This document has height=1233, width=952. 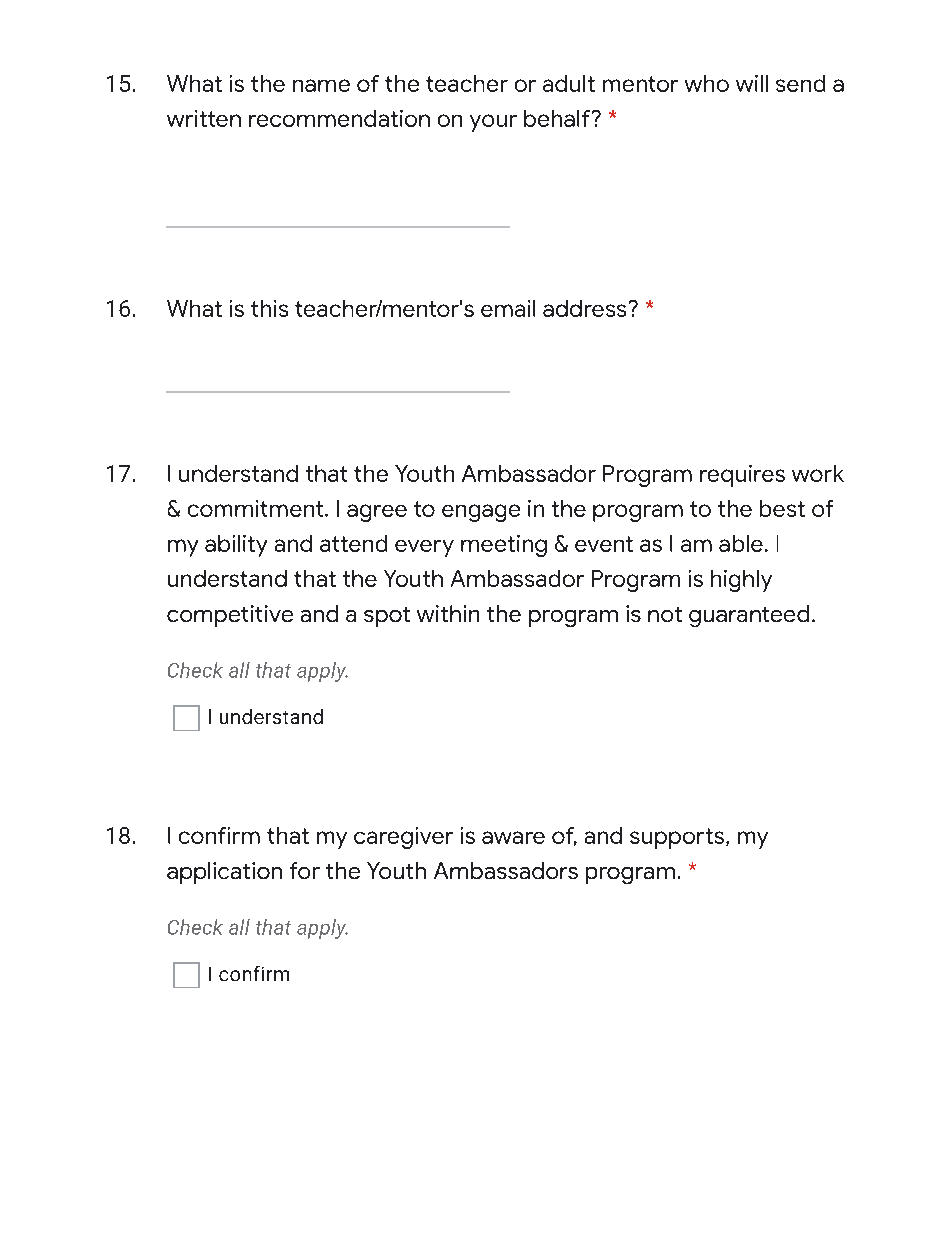 I want to click on competitive, so click(x=230, y=616).
